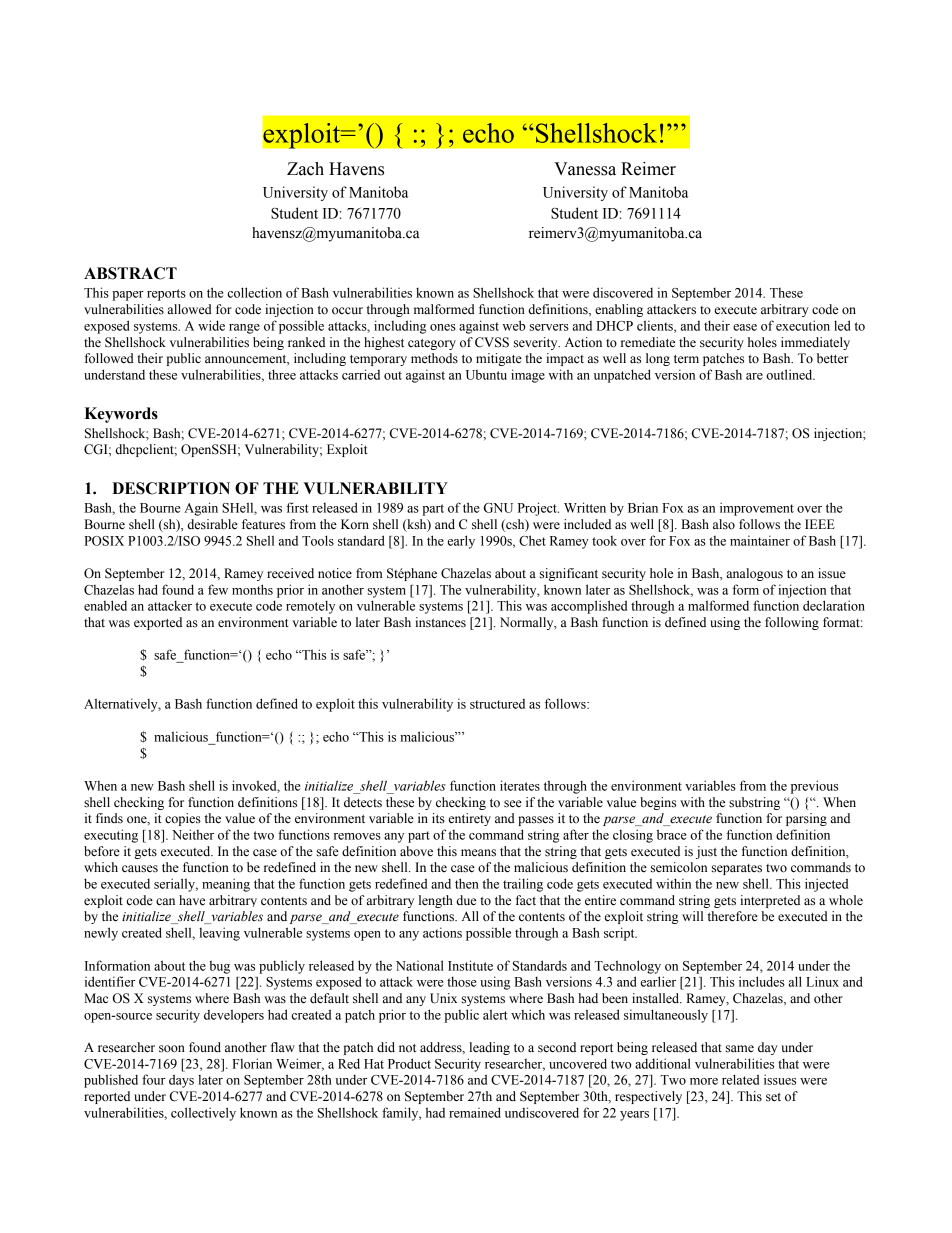 The height and width of the page is (1233, 952). Describe the element at coordinates (585, 169) in the page. I see `Vanessa` at that location.
